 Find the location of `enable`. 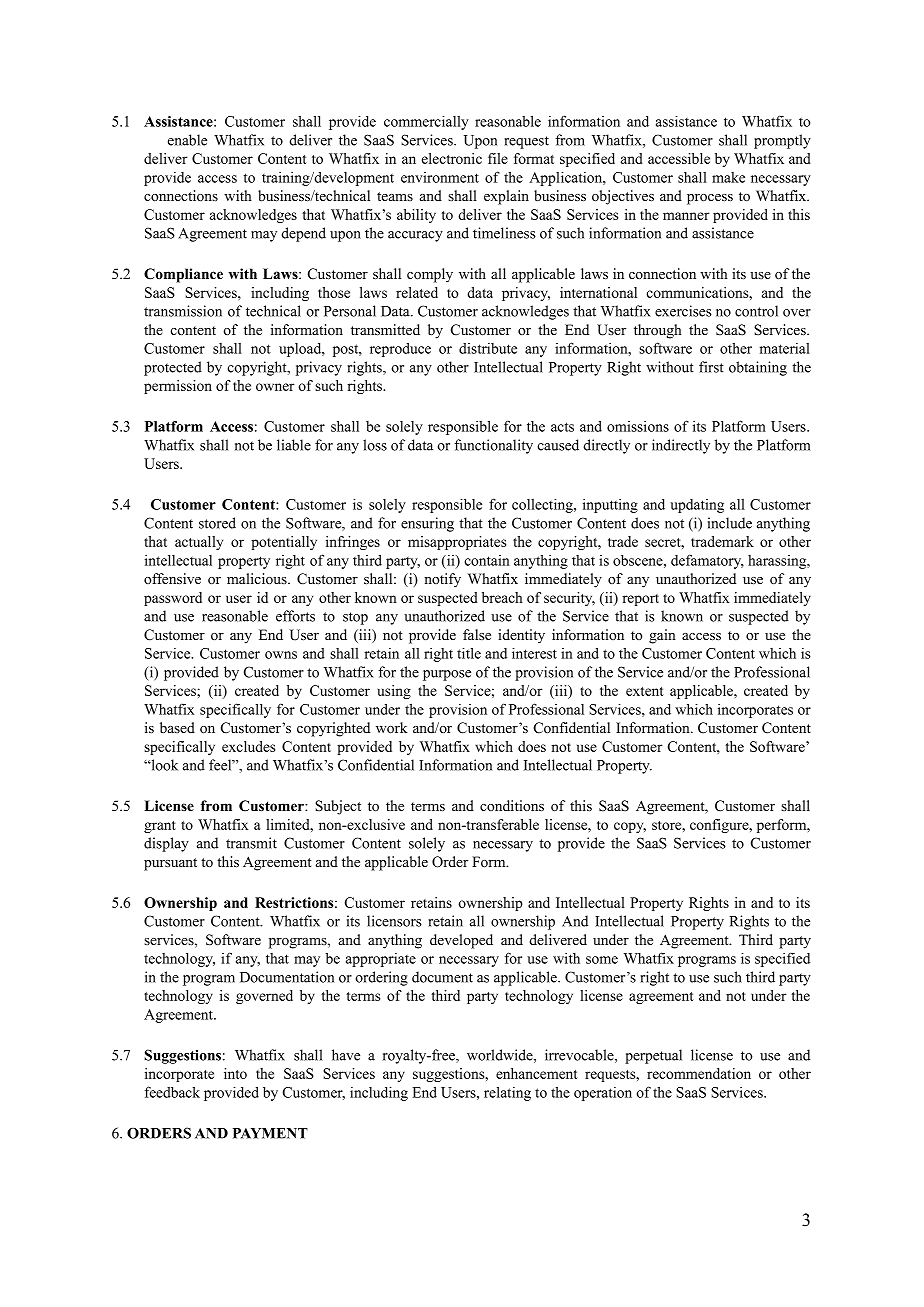

enable is located at coordinates (187, 140).
